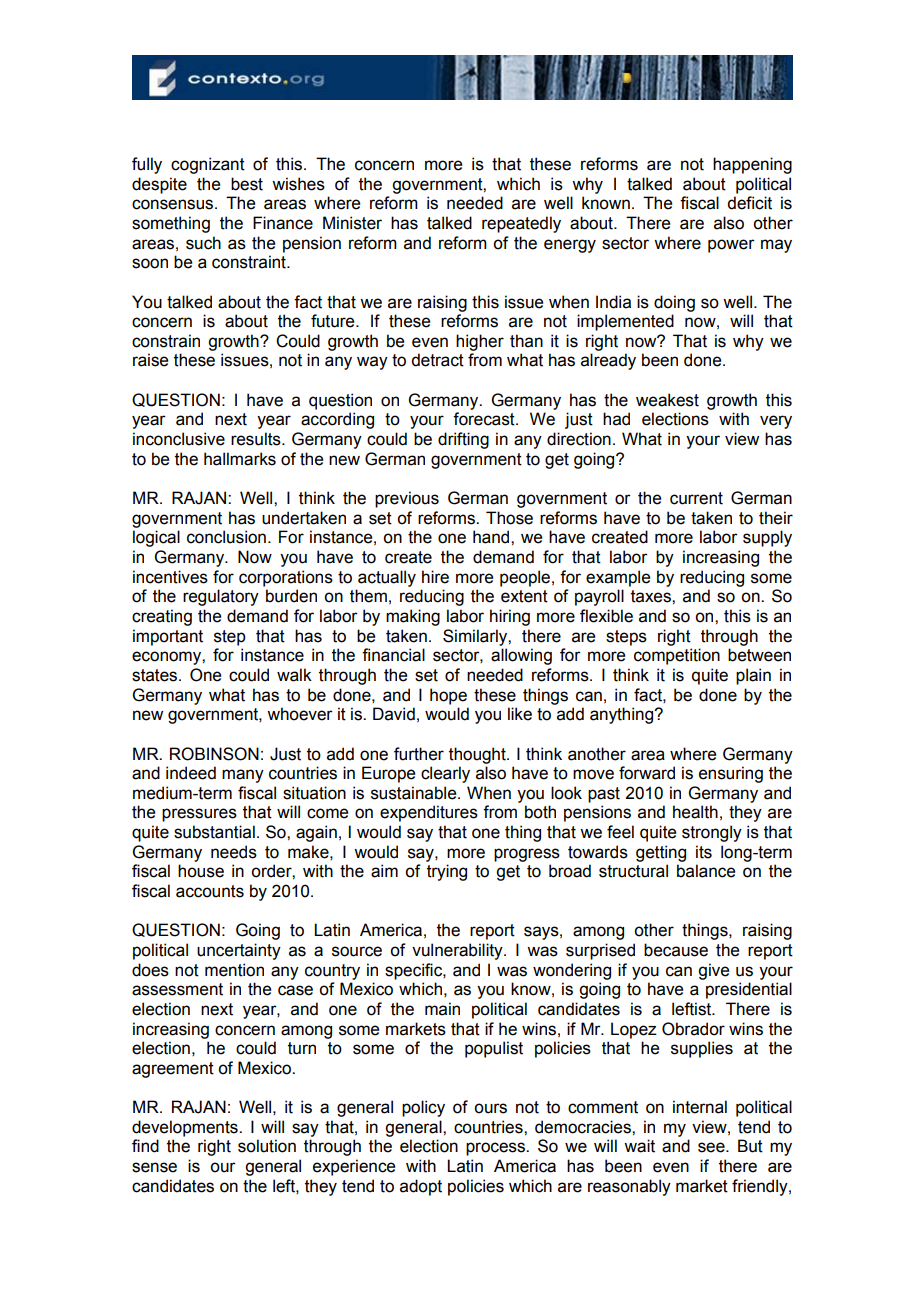 The width and height of the screenshot is (924, 1308). Describe the element at coordinates (712, 1147) in the screenshot. I see `see` at that location.
